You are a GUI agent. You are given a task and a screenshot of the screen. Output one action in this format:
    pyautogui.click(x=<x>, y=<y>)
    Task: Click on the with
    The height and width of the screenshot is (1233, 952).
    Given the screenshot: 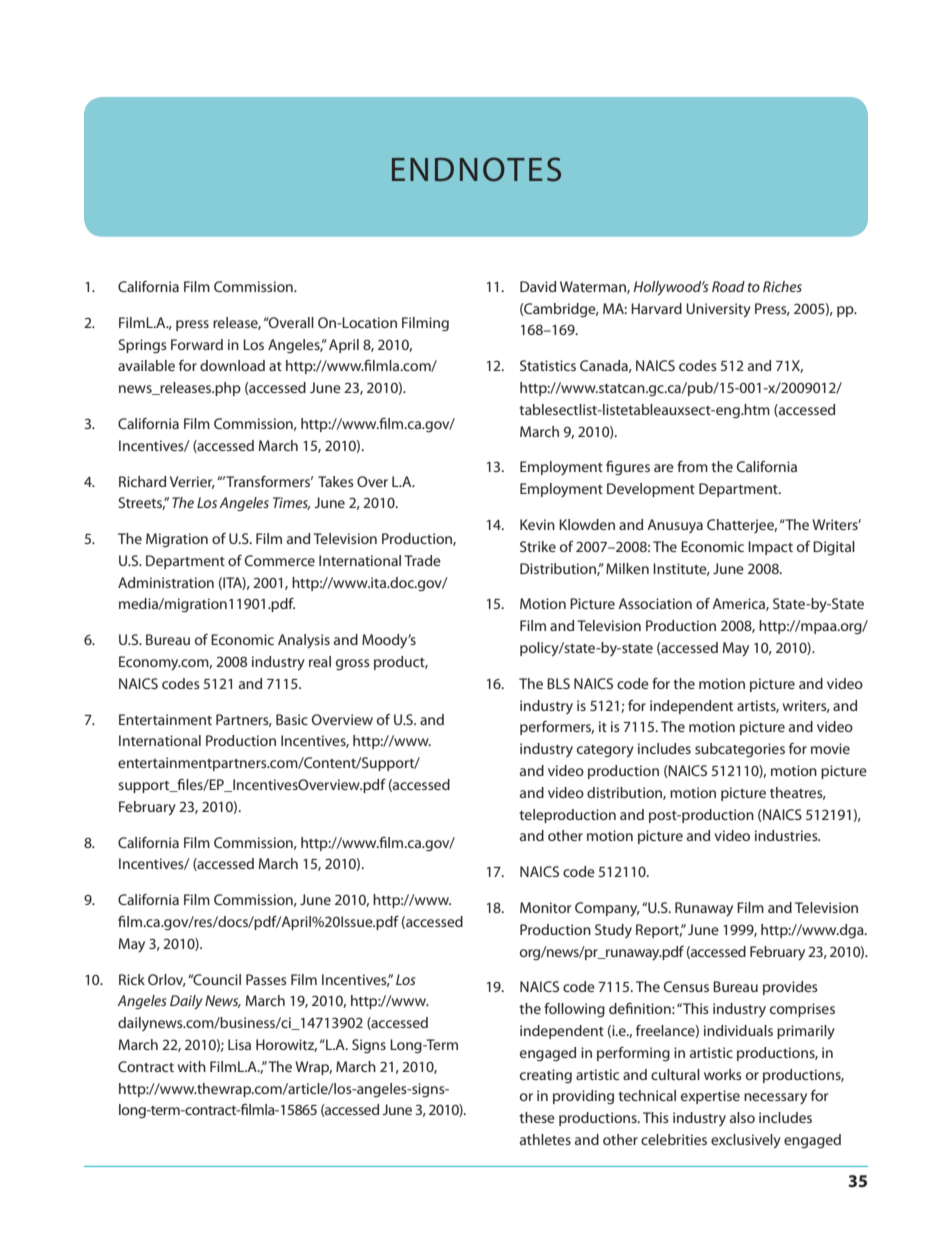 What is the action you would take?
    pyautogui.click(x=192, y=1066)
